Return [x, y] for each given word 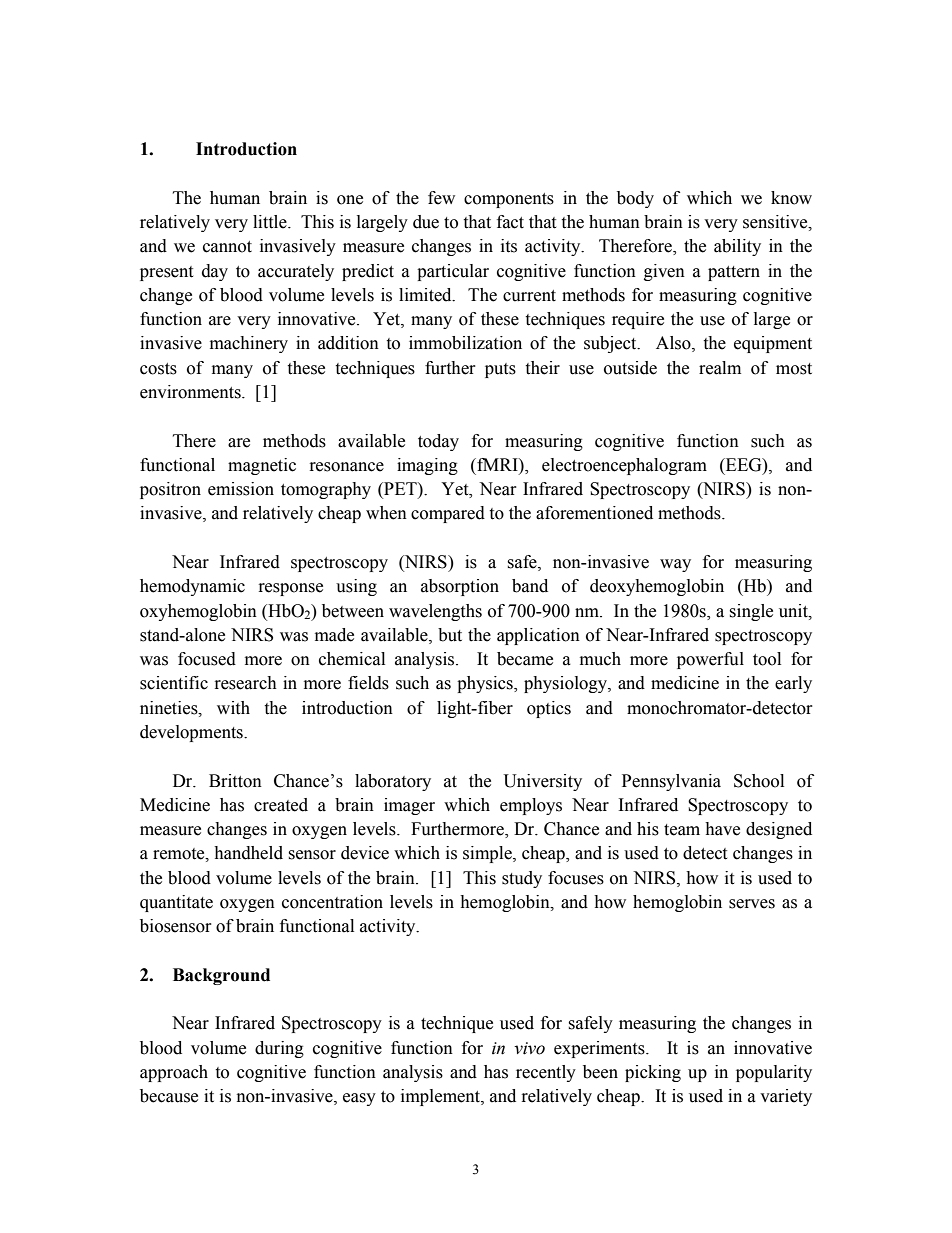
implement [441, 1097]
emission [241, 489]
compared [448, 514]
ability [737, 247]
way [675, 565]
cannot [227, 247]
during [279, 1049]
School [759, 781]
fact [510, 222]
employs [531, 806]
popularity [774, 1073]
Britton [235, 781]
